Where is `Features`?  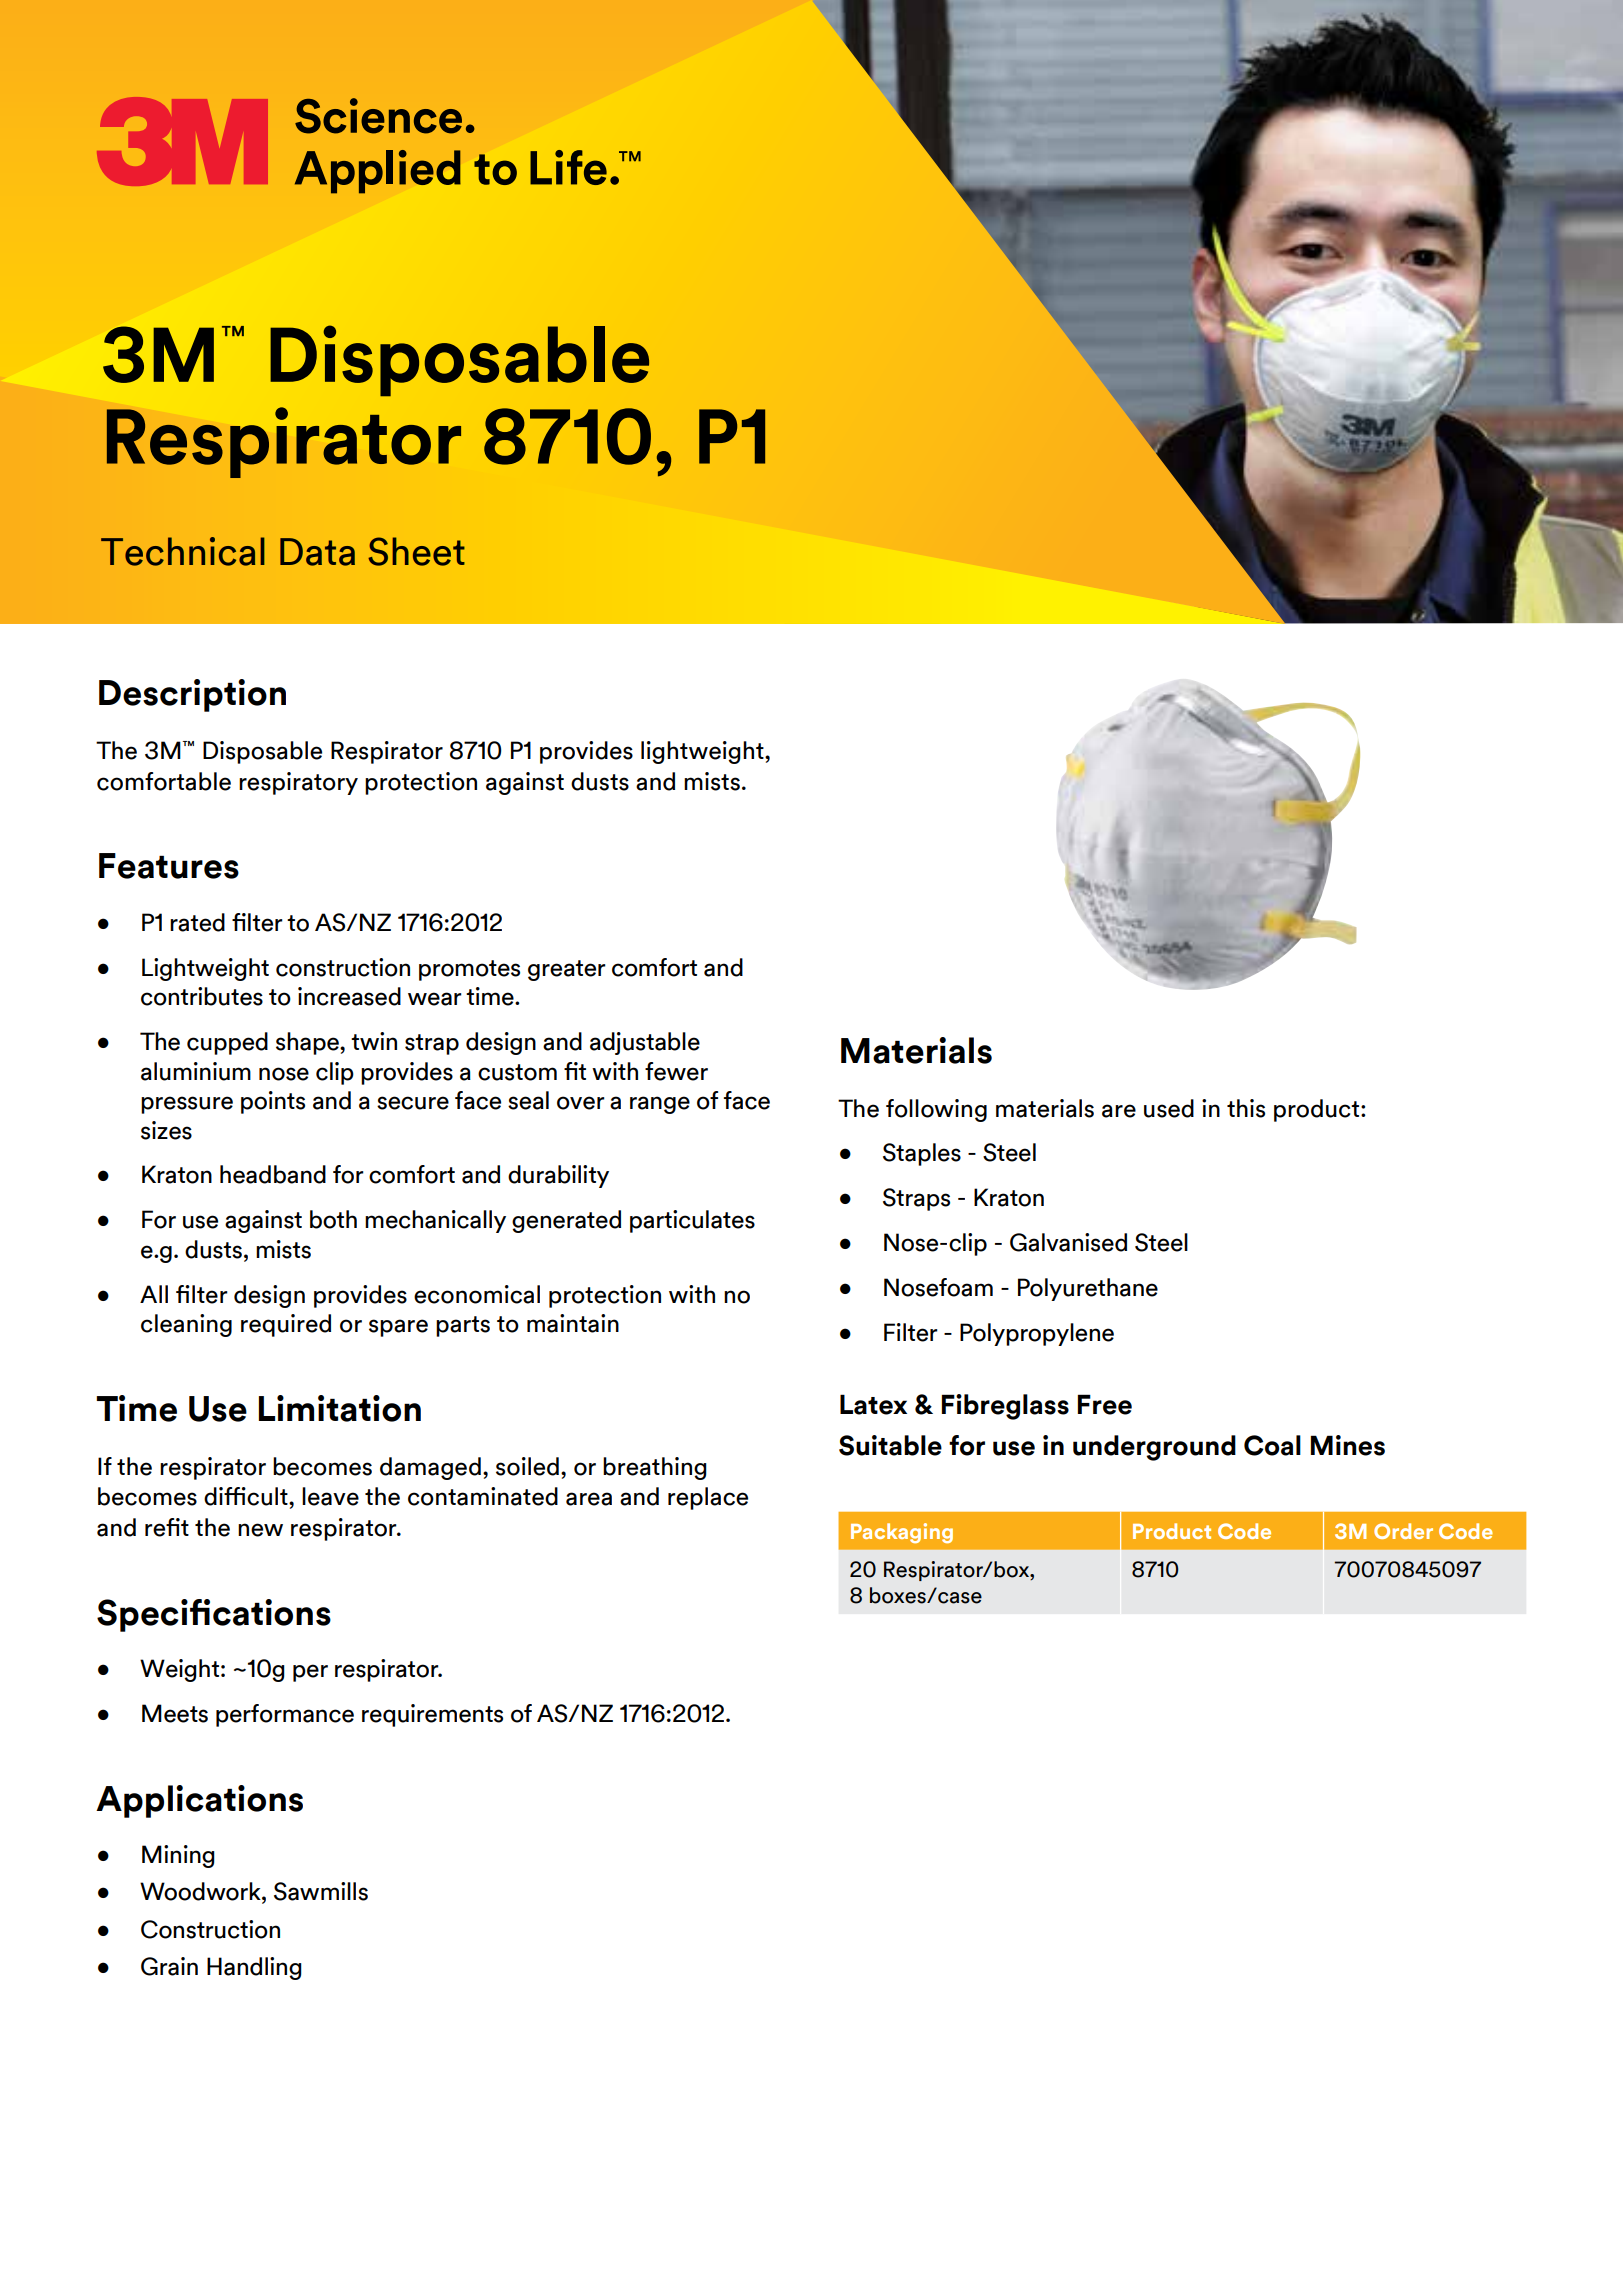 Features is located at coordinates (169, 866).
